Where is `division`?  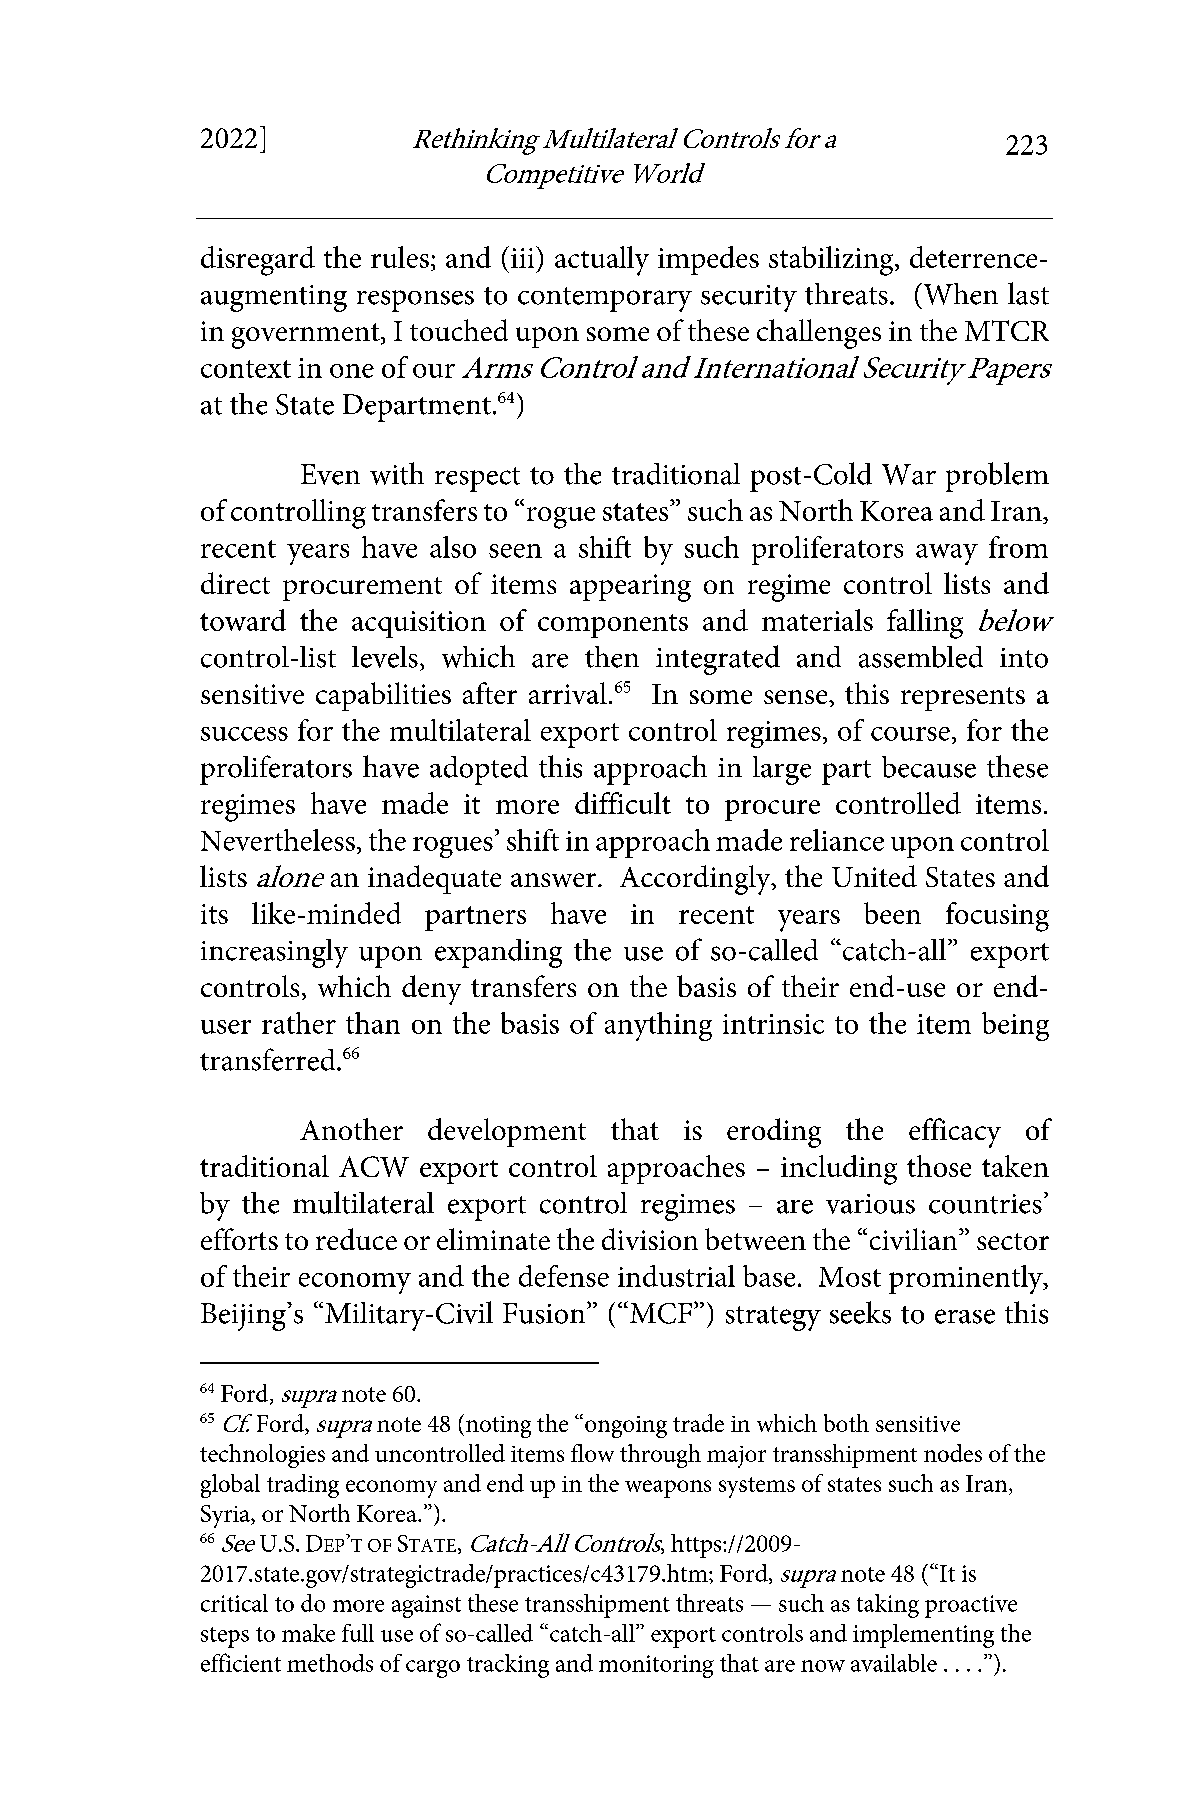 division is located at coordinates (650, 1239).
